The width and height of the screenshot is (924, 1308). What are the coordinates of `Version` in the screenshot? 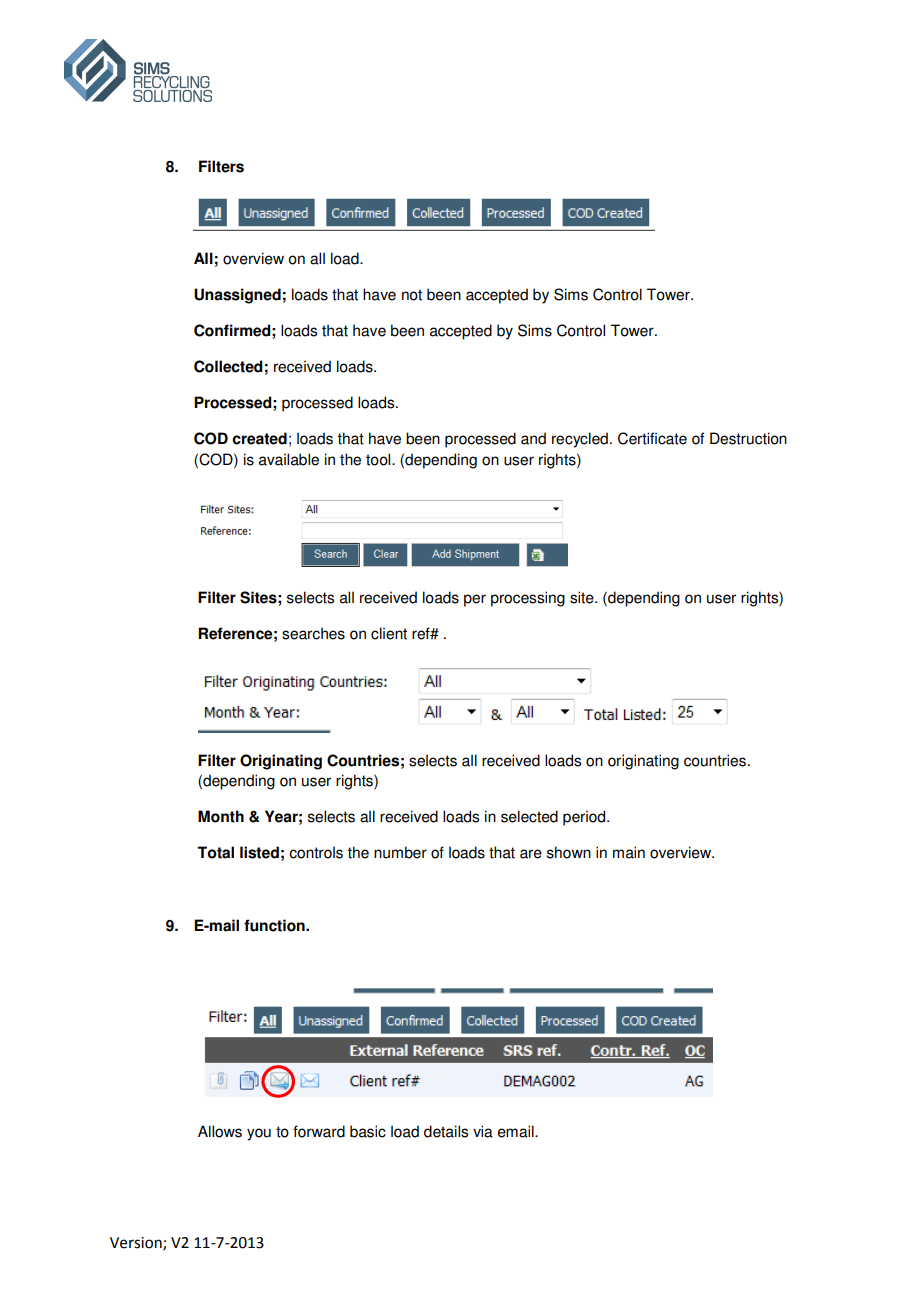 It's located at (137, 1244).
